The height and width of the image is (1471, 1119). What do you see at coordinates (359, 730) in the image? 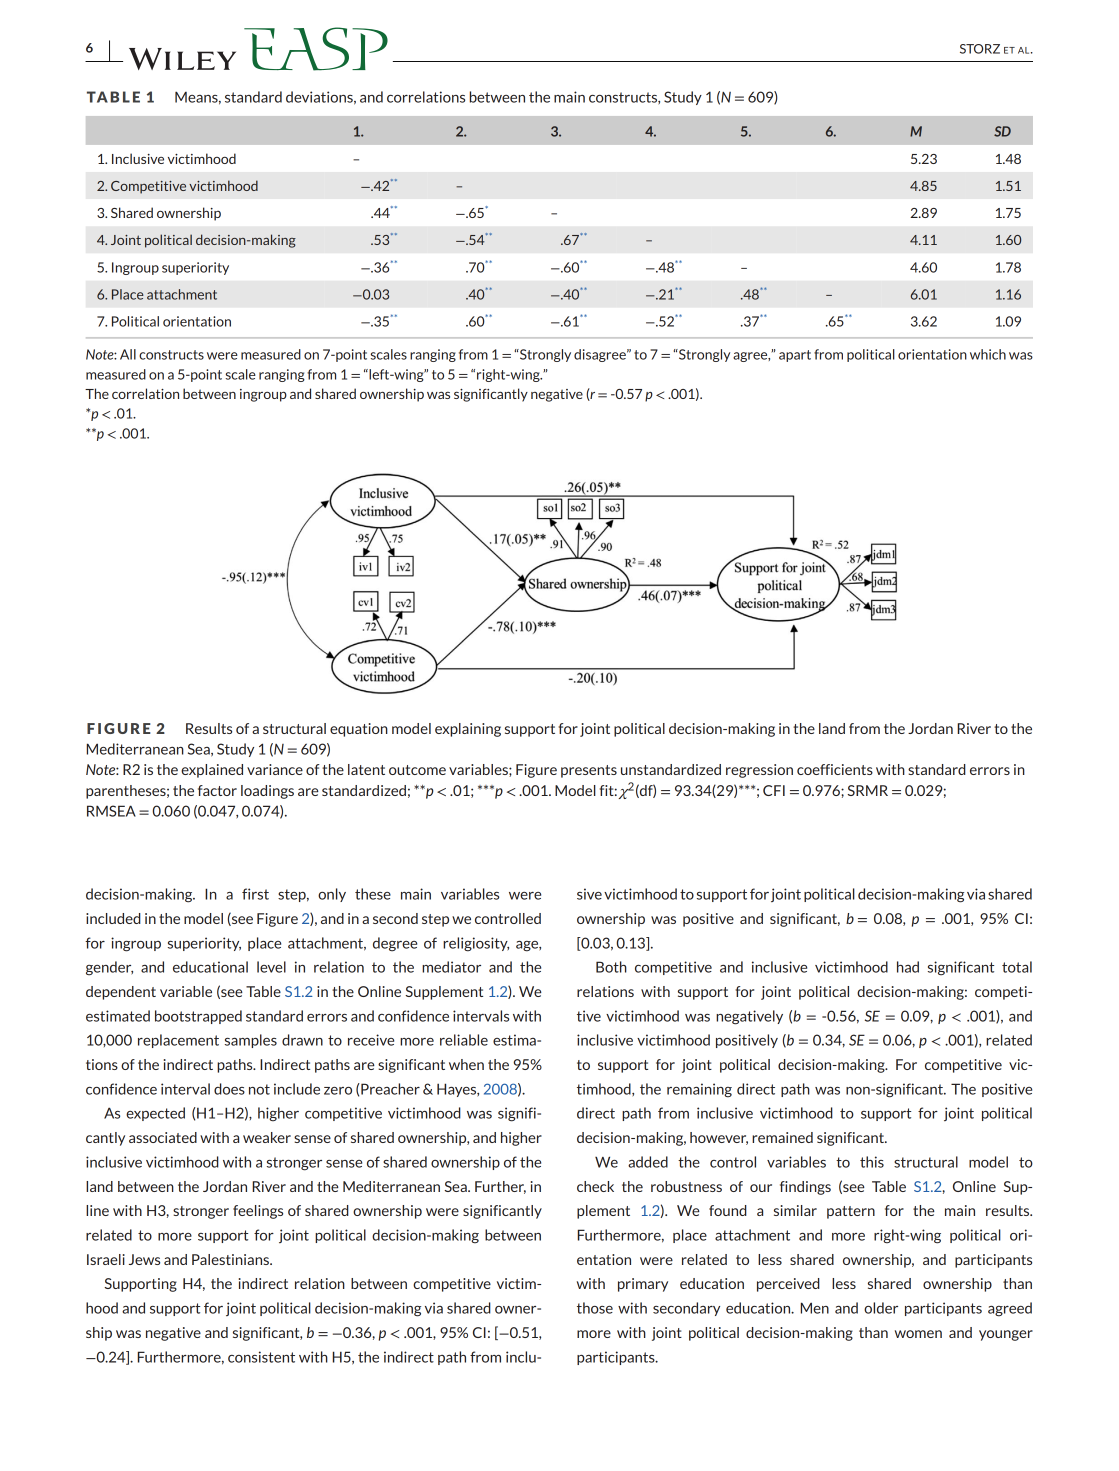
I see `equation` at bounding box center [359, 730].
